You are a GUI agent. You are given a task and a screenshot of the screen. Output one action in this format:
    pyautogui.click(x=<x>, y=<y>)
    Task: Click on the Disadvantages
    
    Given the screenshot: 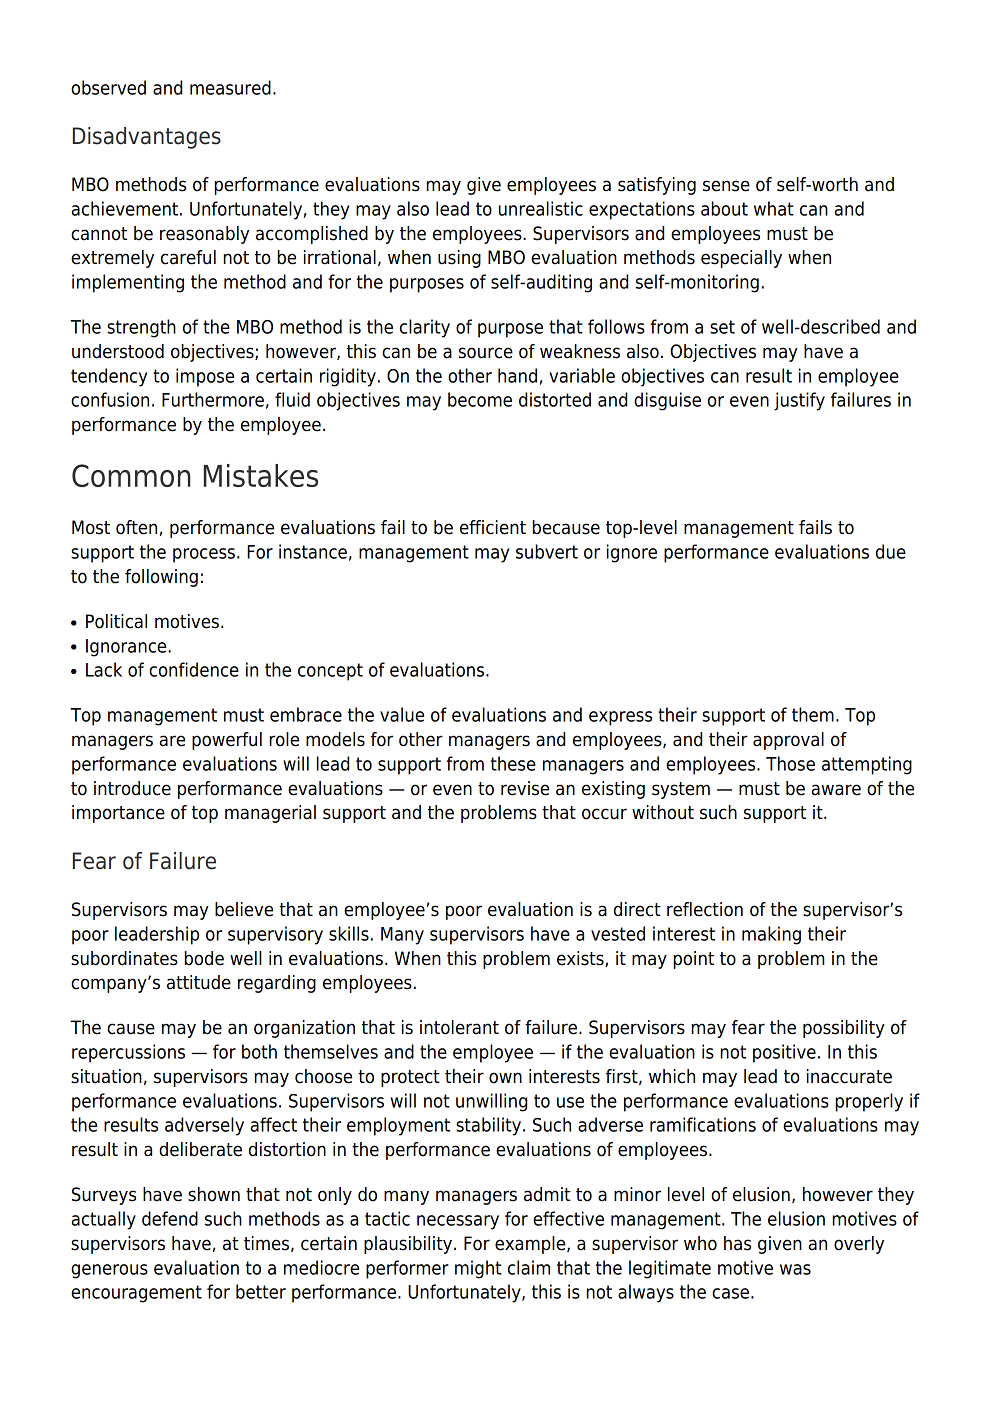 What is the action you would take?
    pyautogui.click(x=147, y=138)
